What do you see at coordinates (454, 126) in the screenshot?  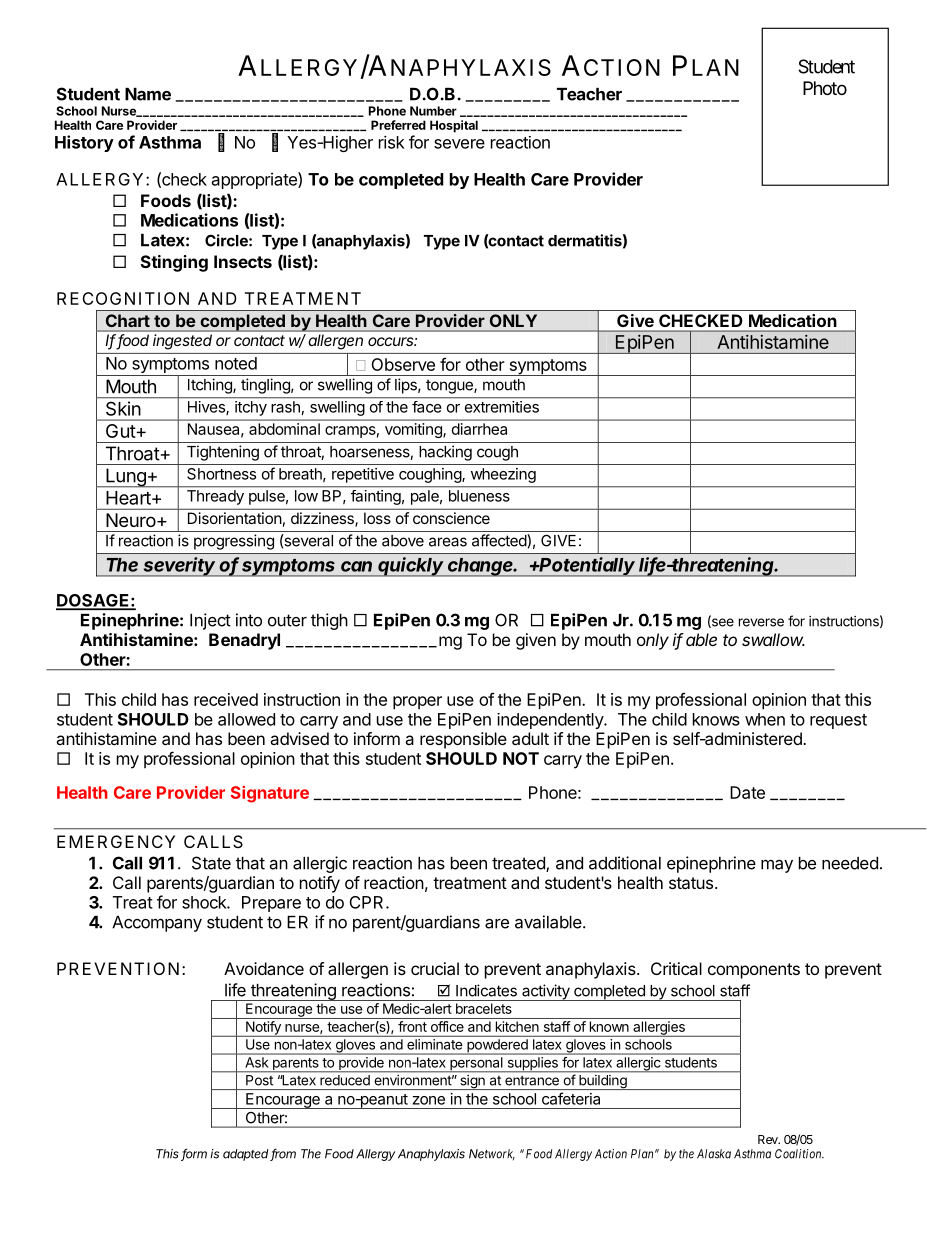 I see `Hospital` at bounding box center [454, 126].
